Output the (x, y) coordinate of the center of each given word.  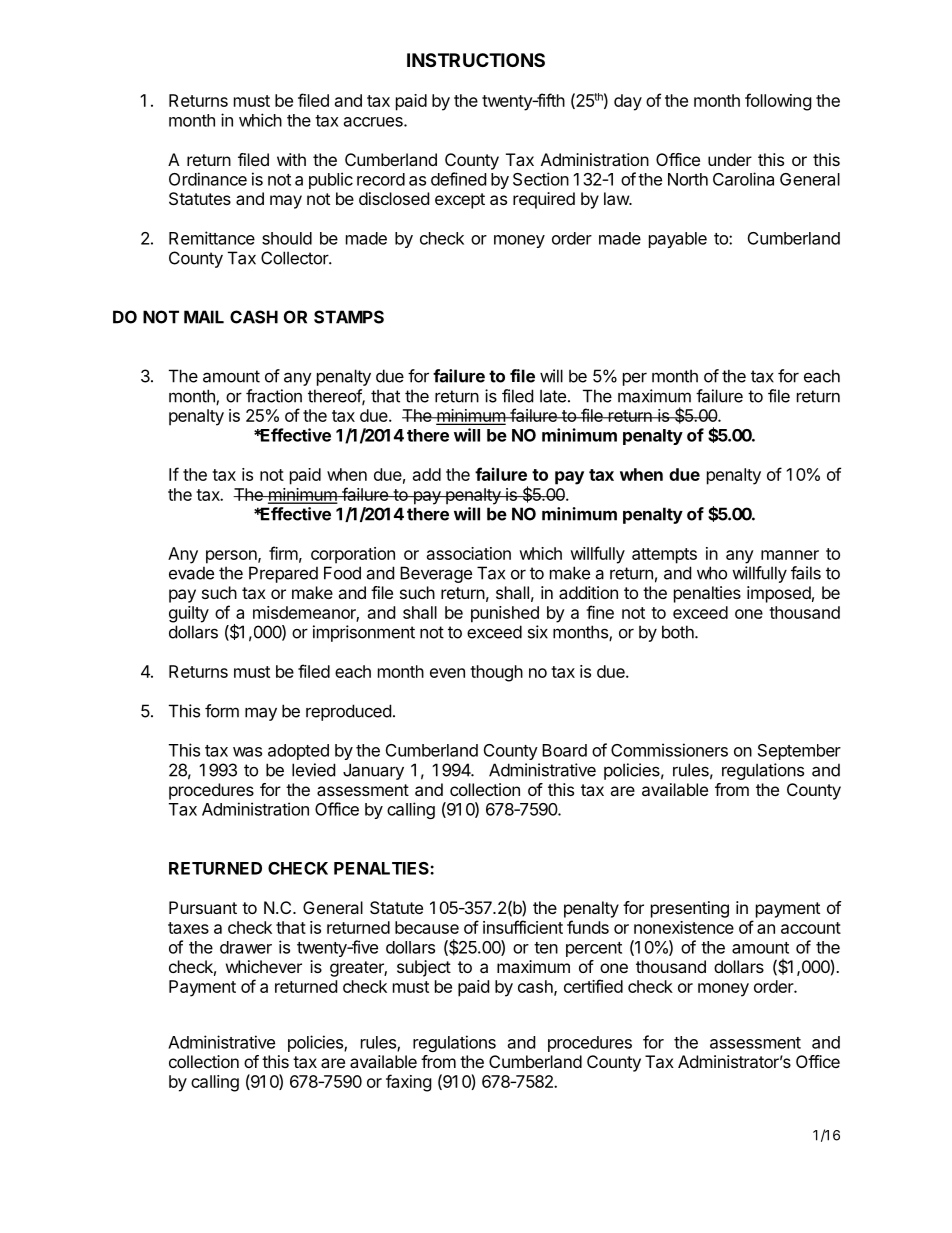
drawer (246, 947)
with (291, 159)
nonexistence (684, 927)
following (778, 102)
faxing (409, 1083)
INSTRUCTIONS (476, 60)
